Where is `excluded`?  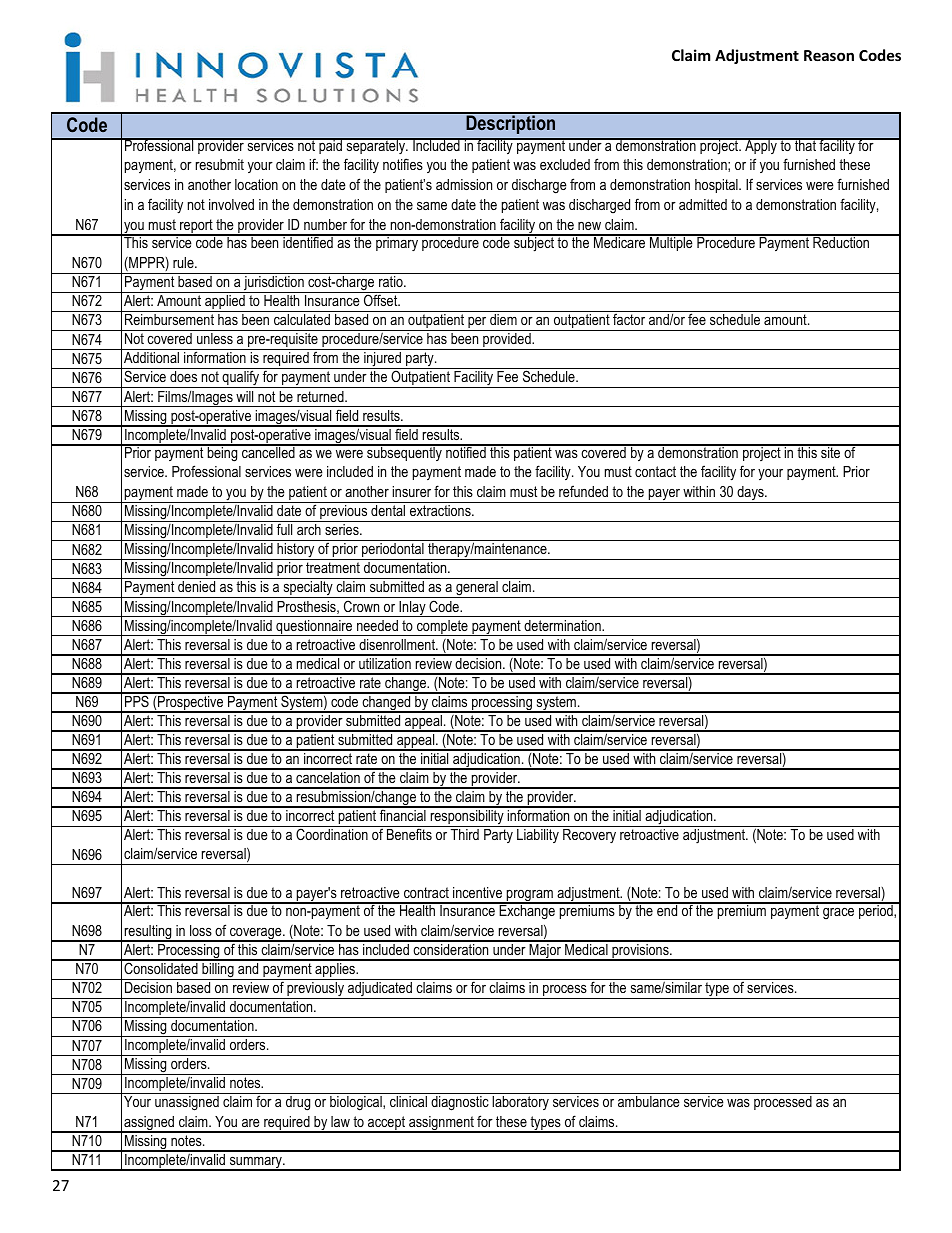
excluded is located at coordinates (565, 164).
